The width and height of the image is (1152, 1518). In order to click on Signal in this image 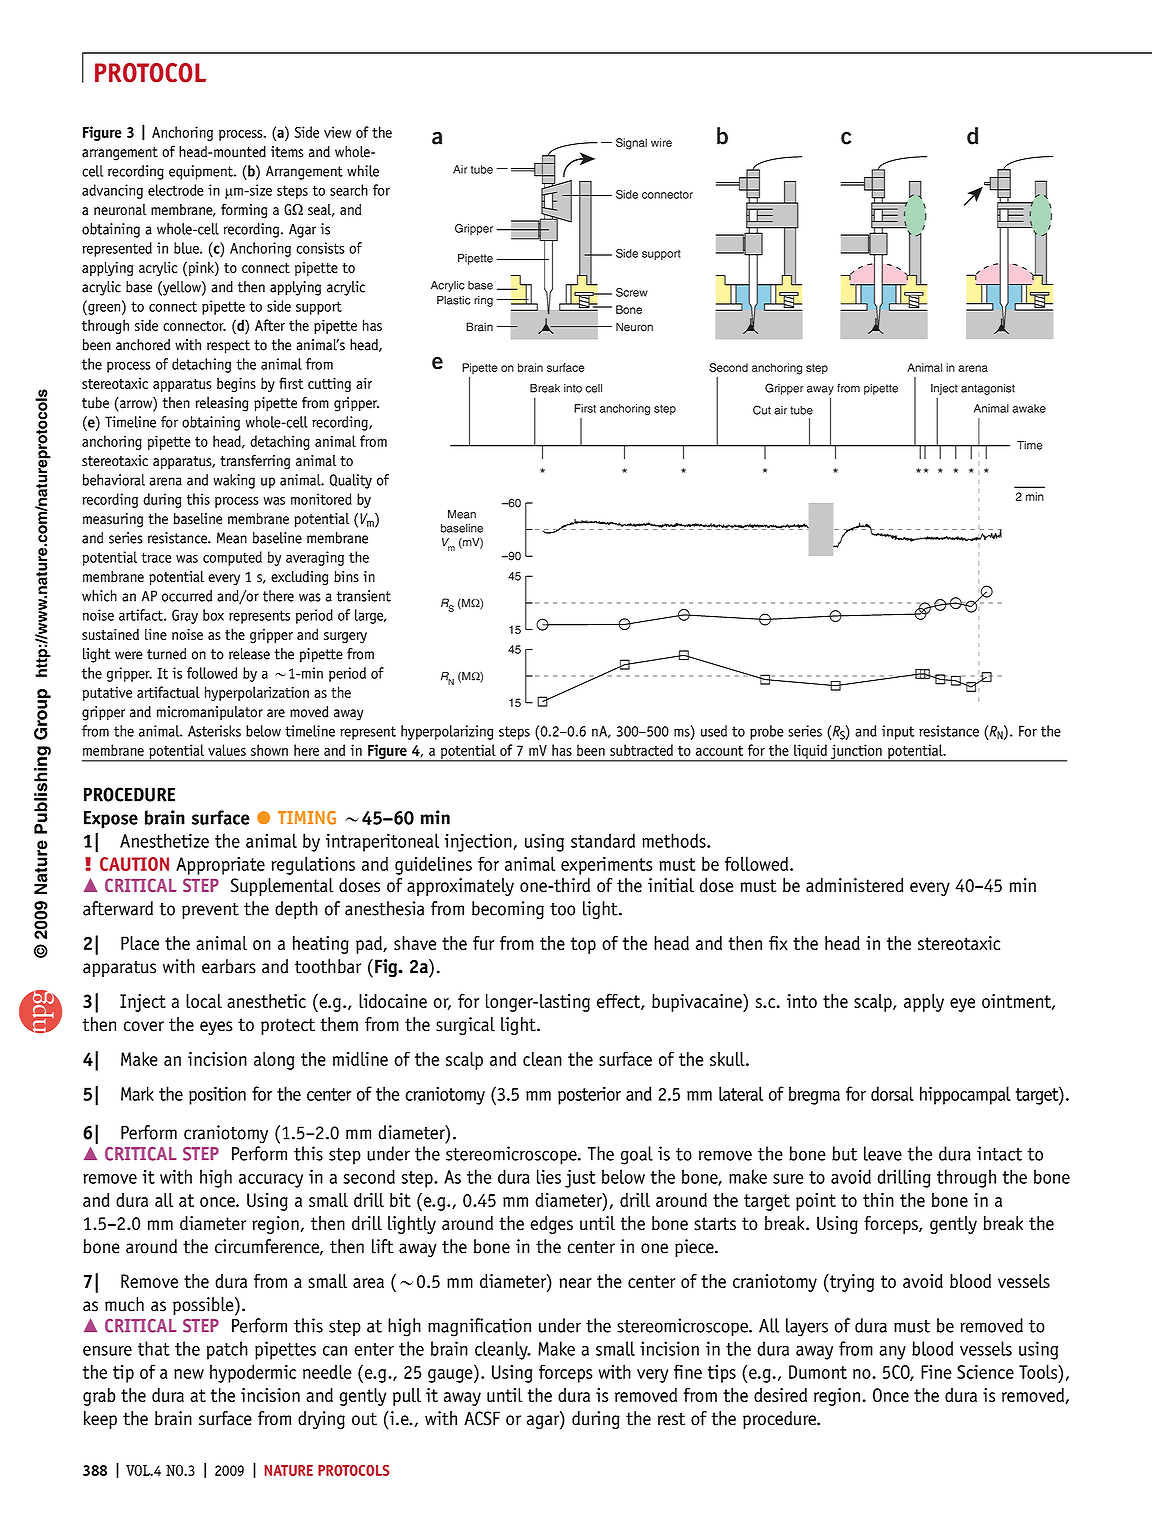, I will do `click(631, 144)`.
